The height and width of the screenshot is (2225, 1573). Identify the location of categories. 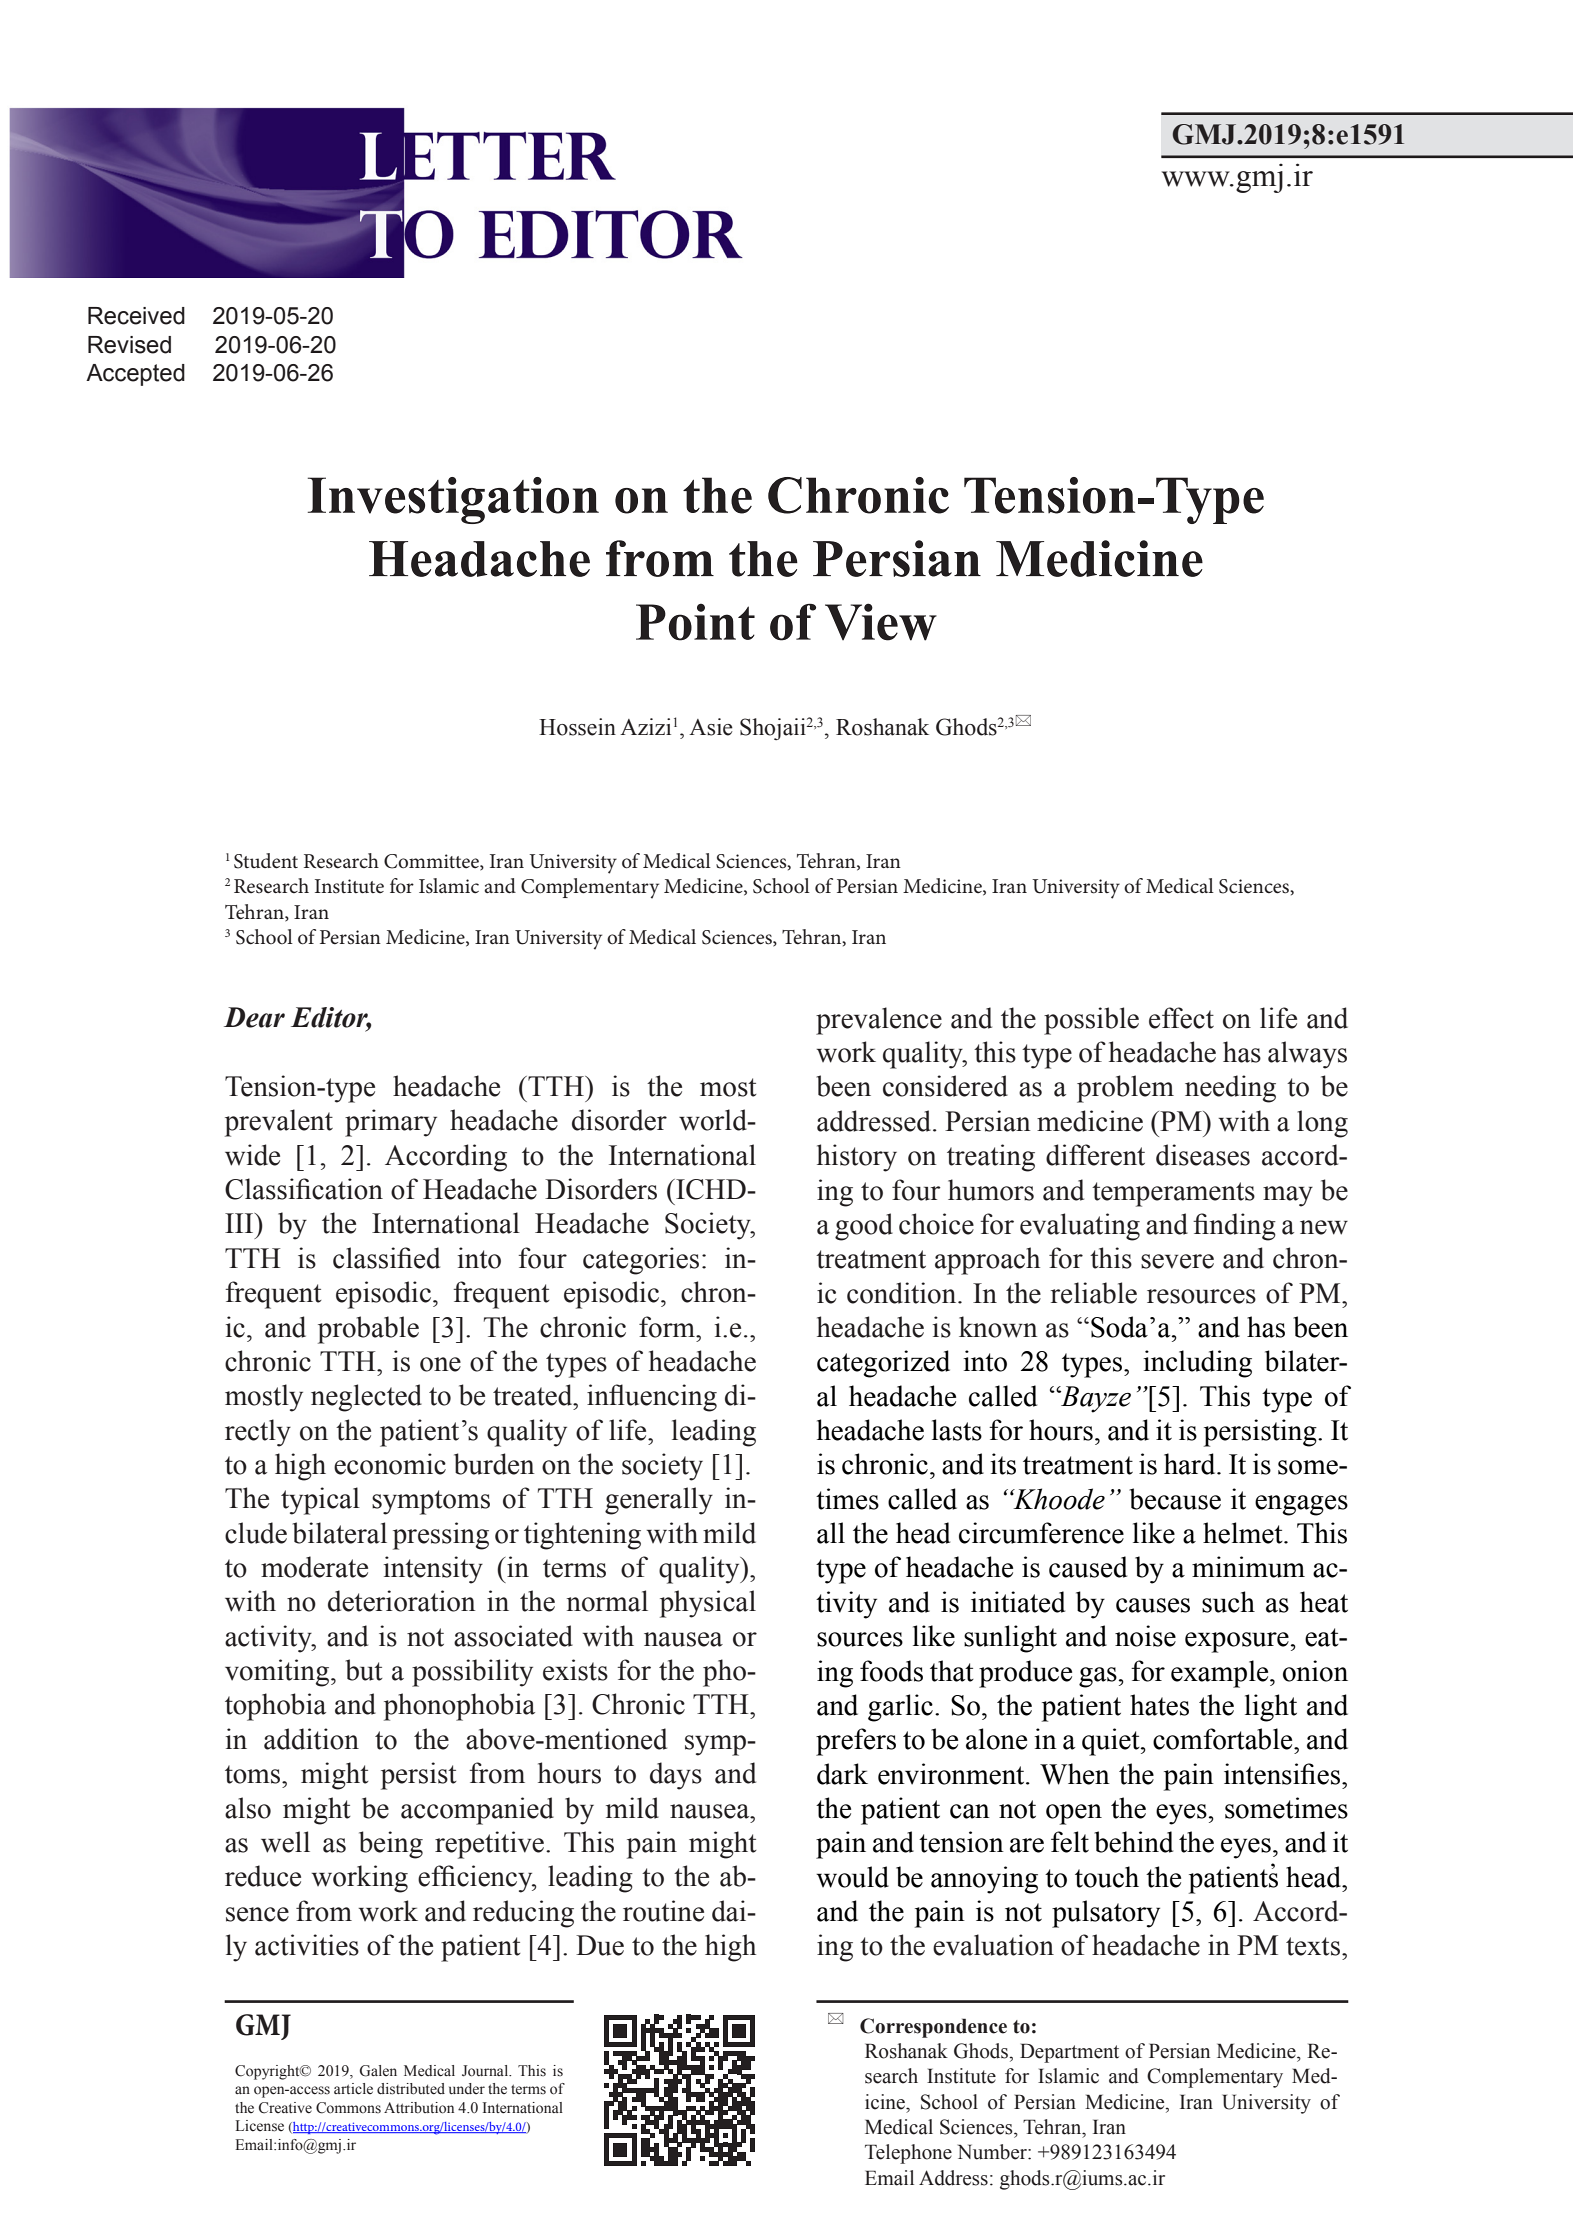
(641, 1261).
